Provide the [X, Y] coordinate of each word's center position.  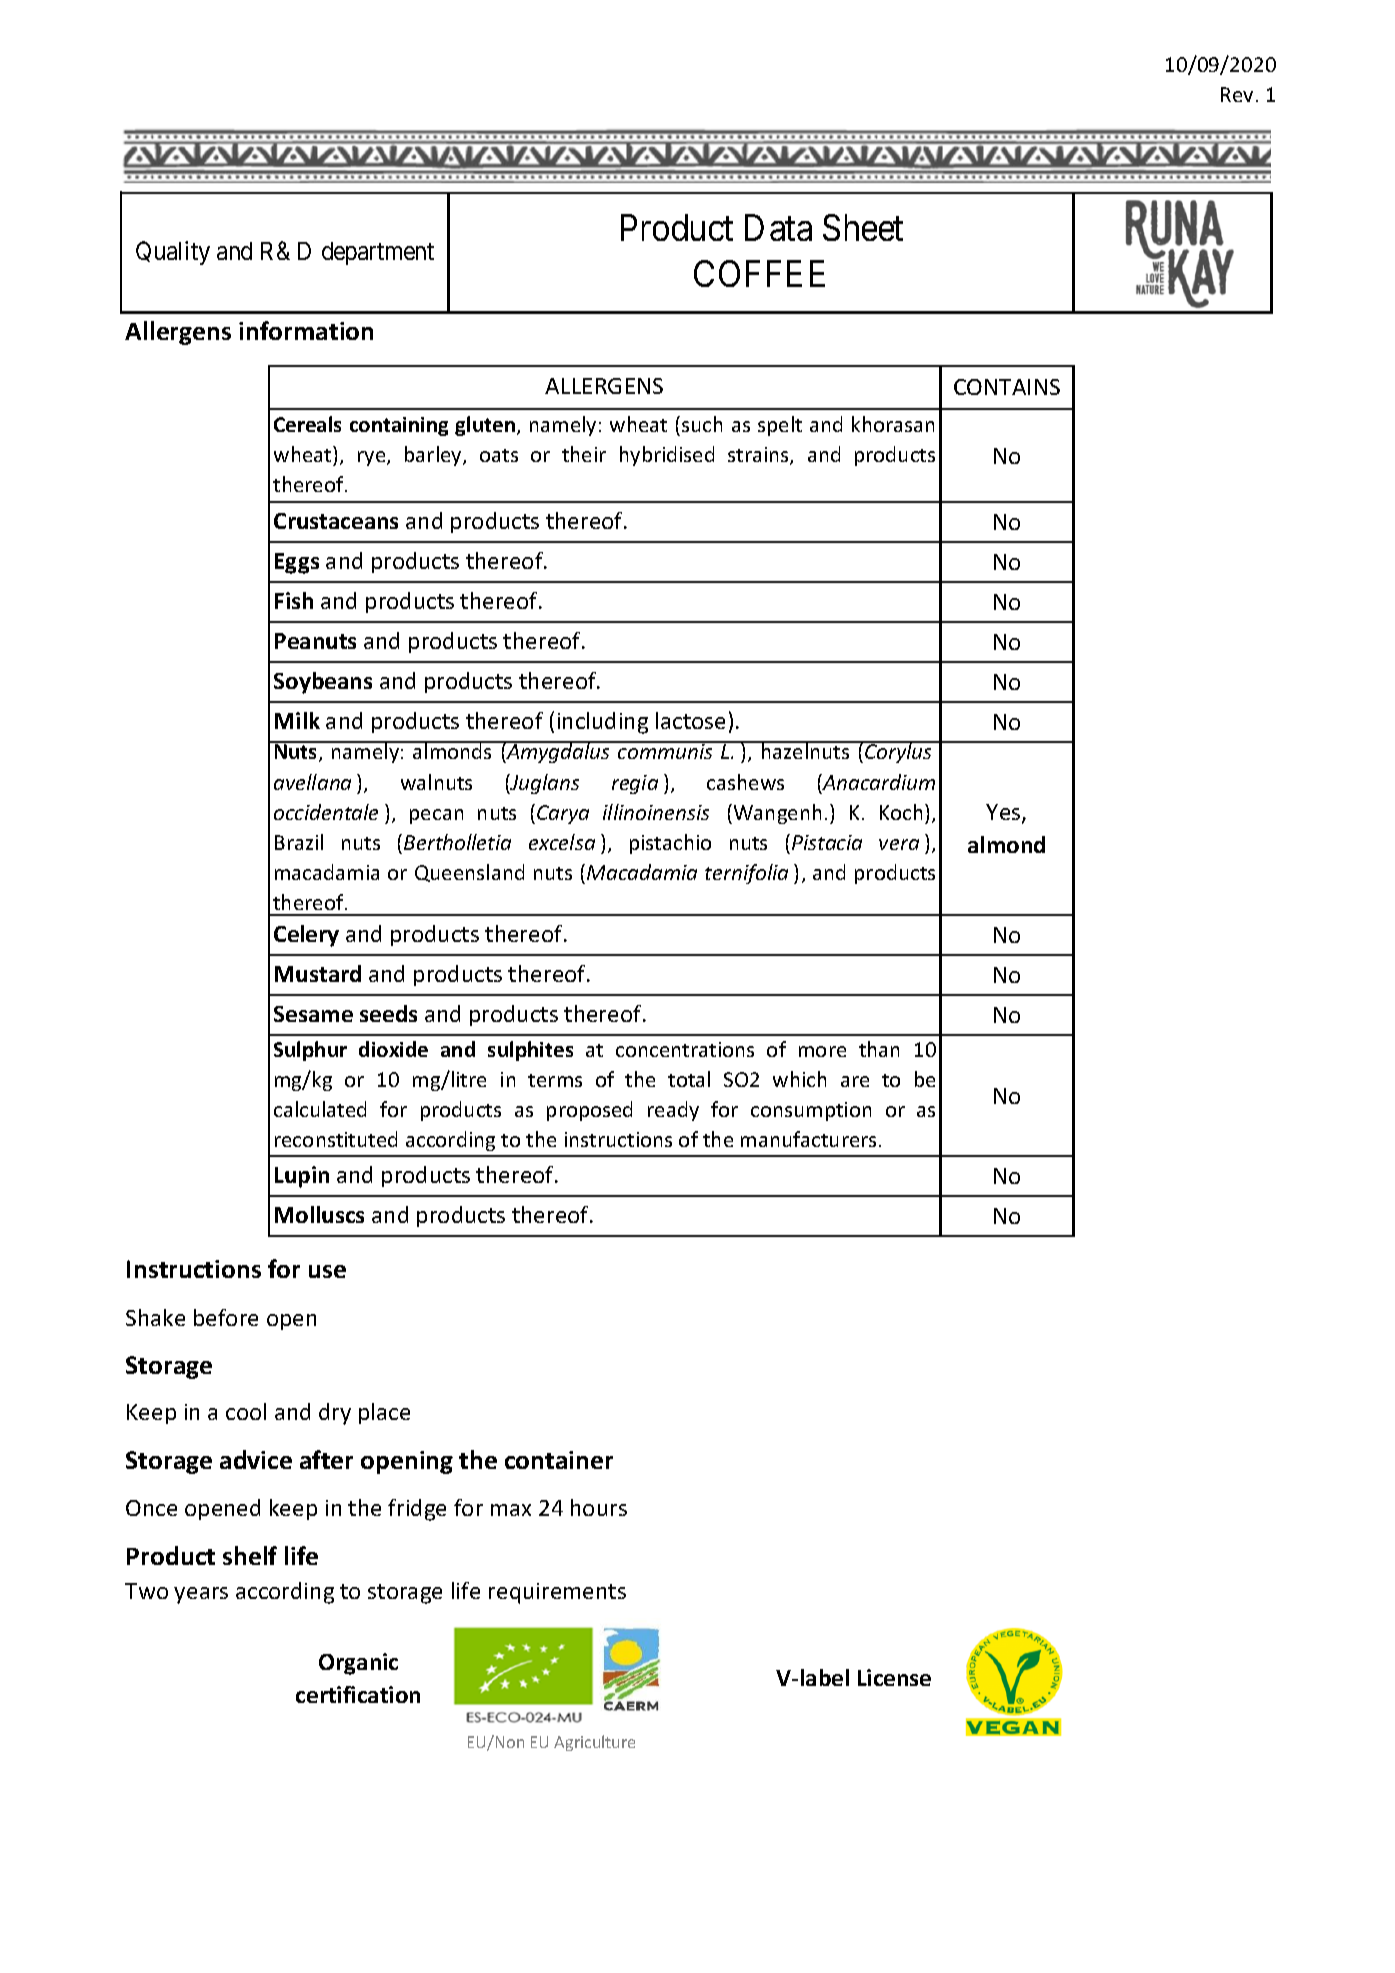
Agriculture [594, 1743]
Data [778, 228]
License [894, 1677]
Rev [1237, 94]
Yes [1004, 813]
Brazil [299, 842]
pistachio [670, 844]
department [378, 253]
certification [358, 1694]
